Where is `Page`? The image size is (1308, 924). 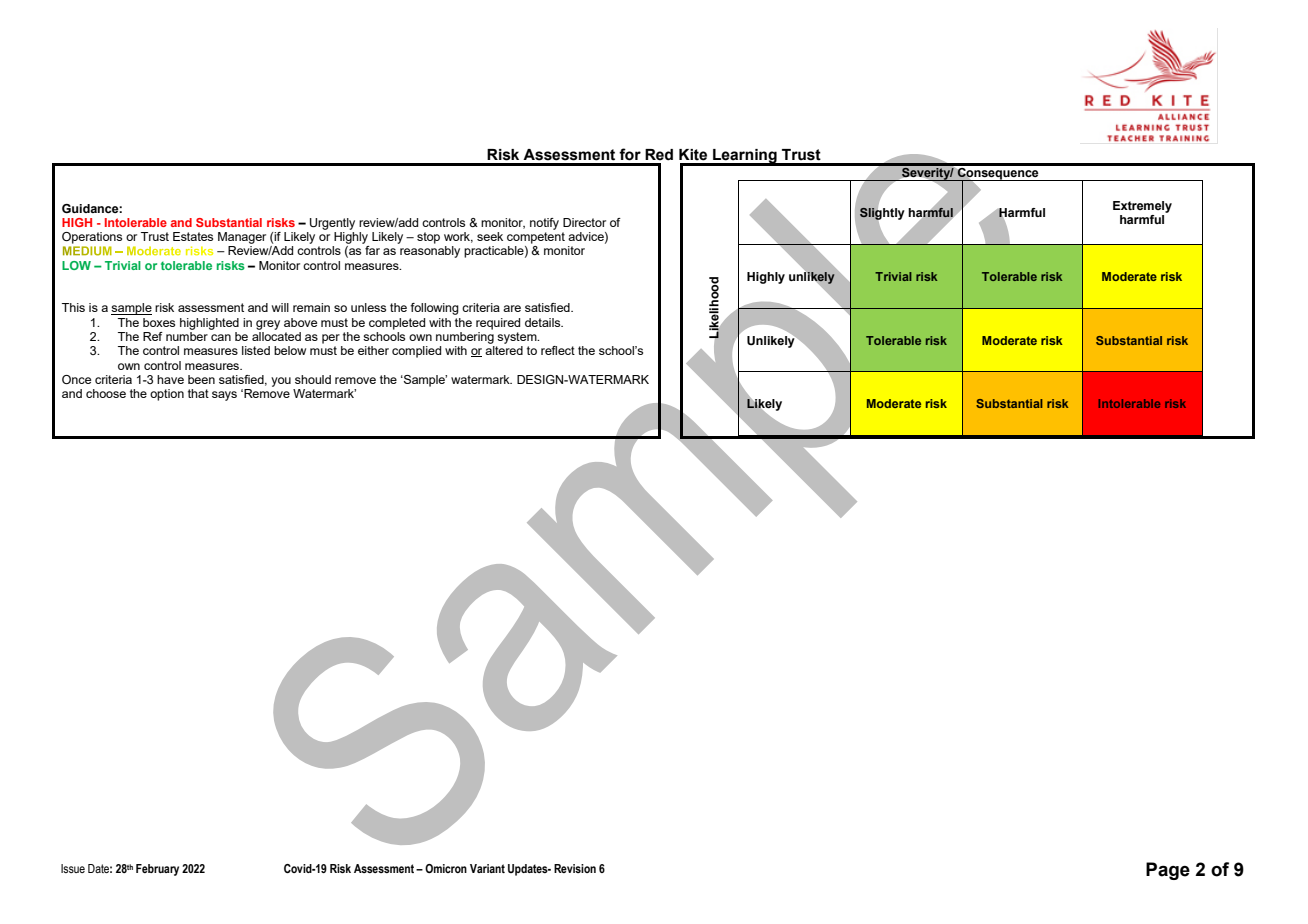
Page is located at coordinates (1168, 871).
